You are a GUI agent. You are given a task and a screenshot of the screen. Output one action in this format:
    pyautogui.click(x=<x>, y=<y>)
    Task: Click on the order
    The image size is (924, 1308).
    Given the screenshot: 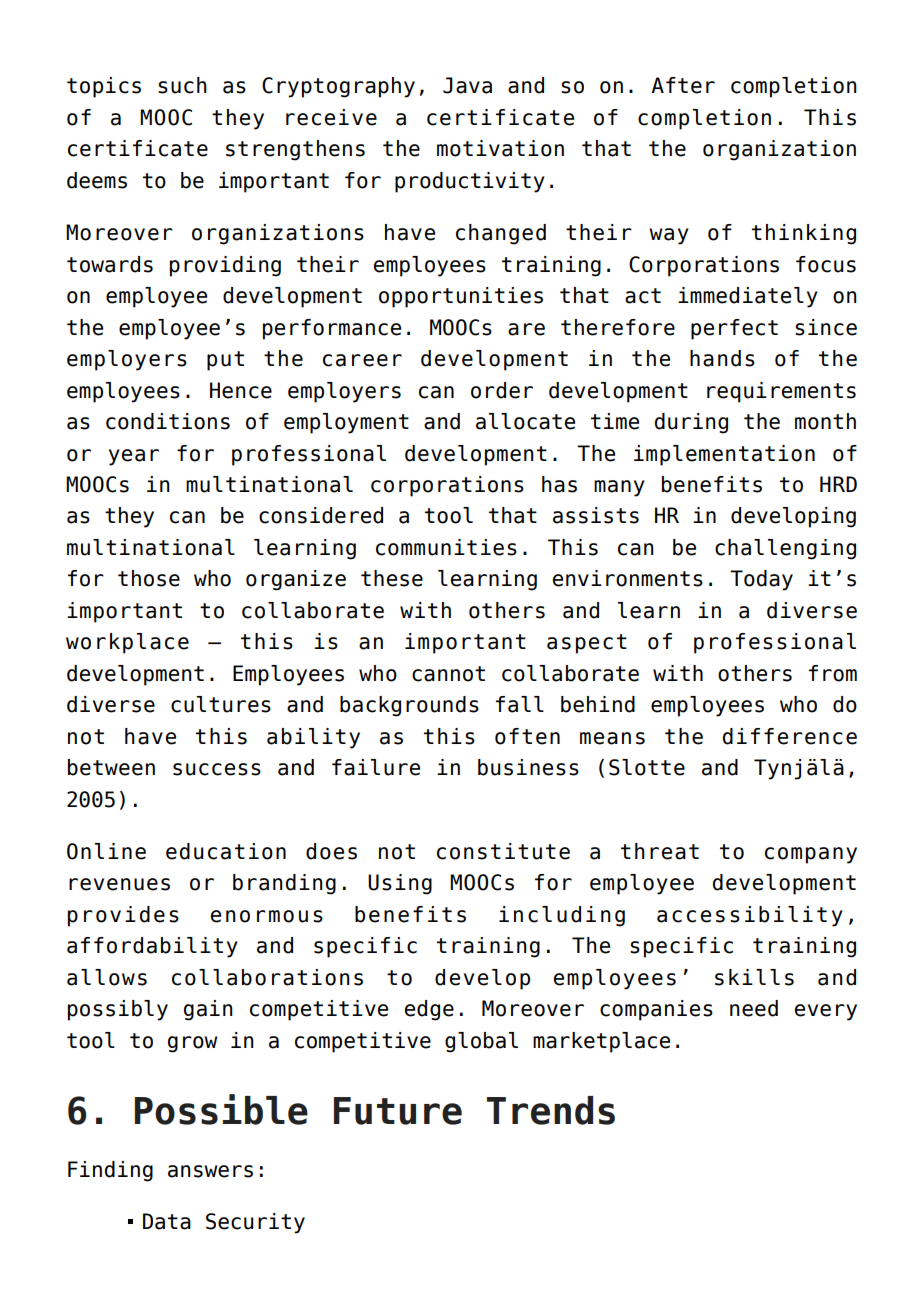 What is the action you would take?
    pyautogui.click(x=502, y=390)
